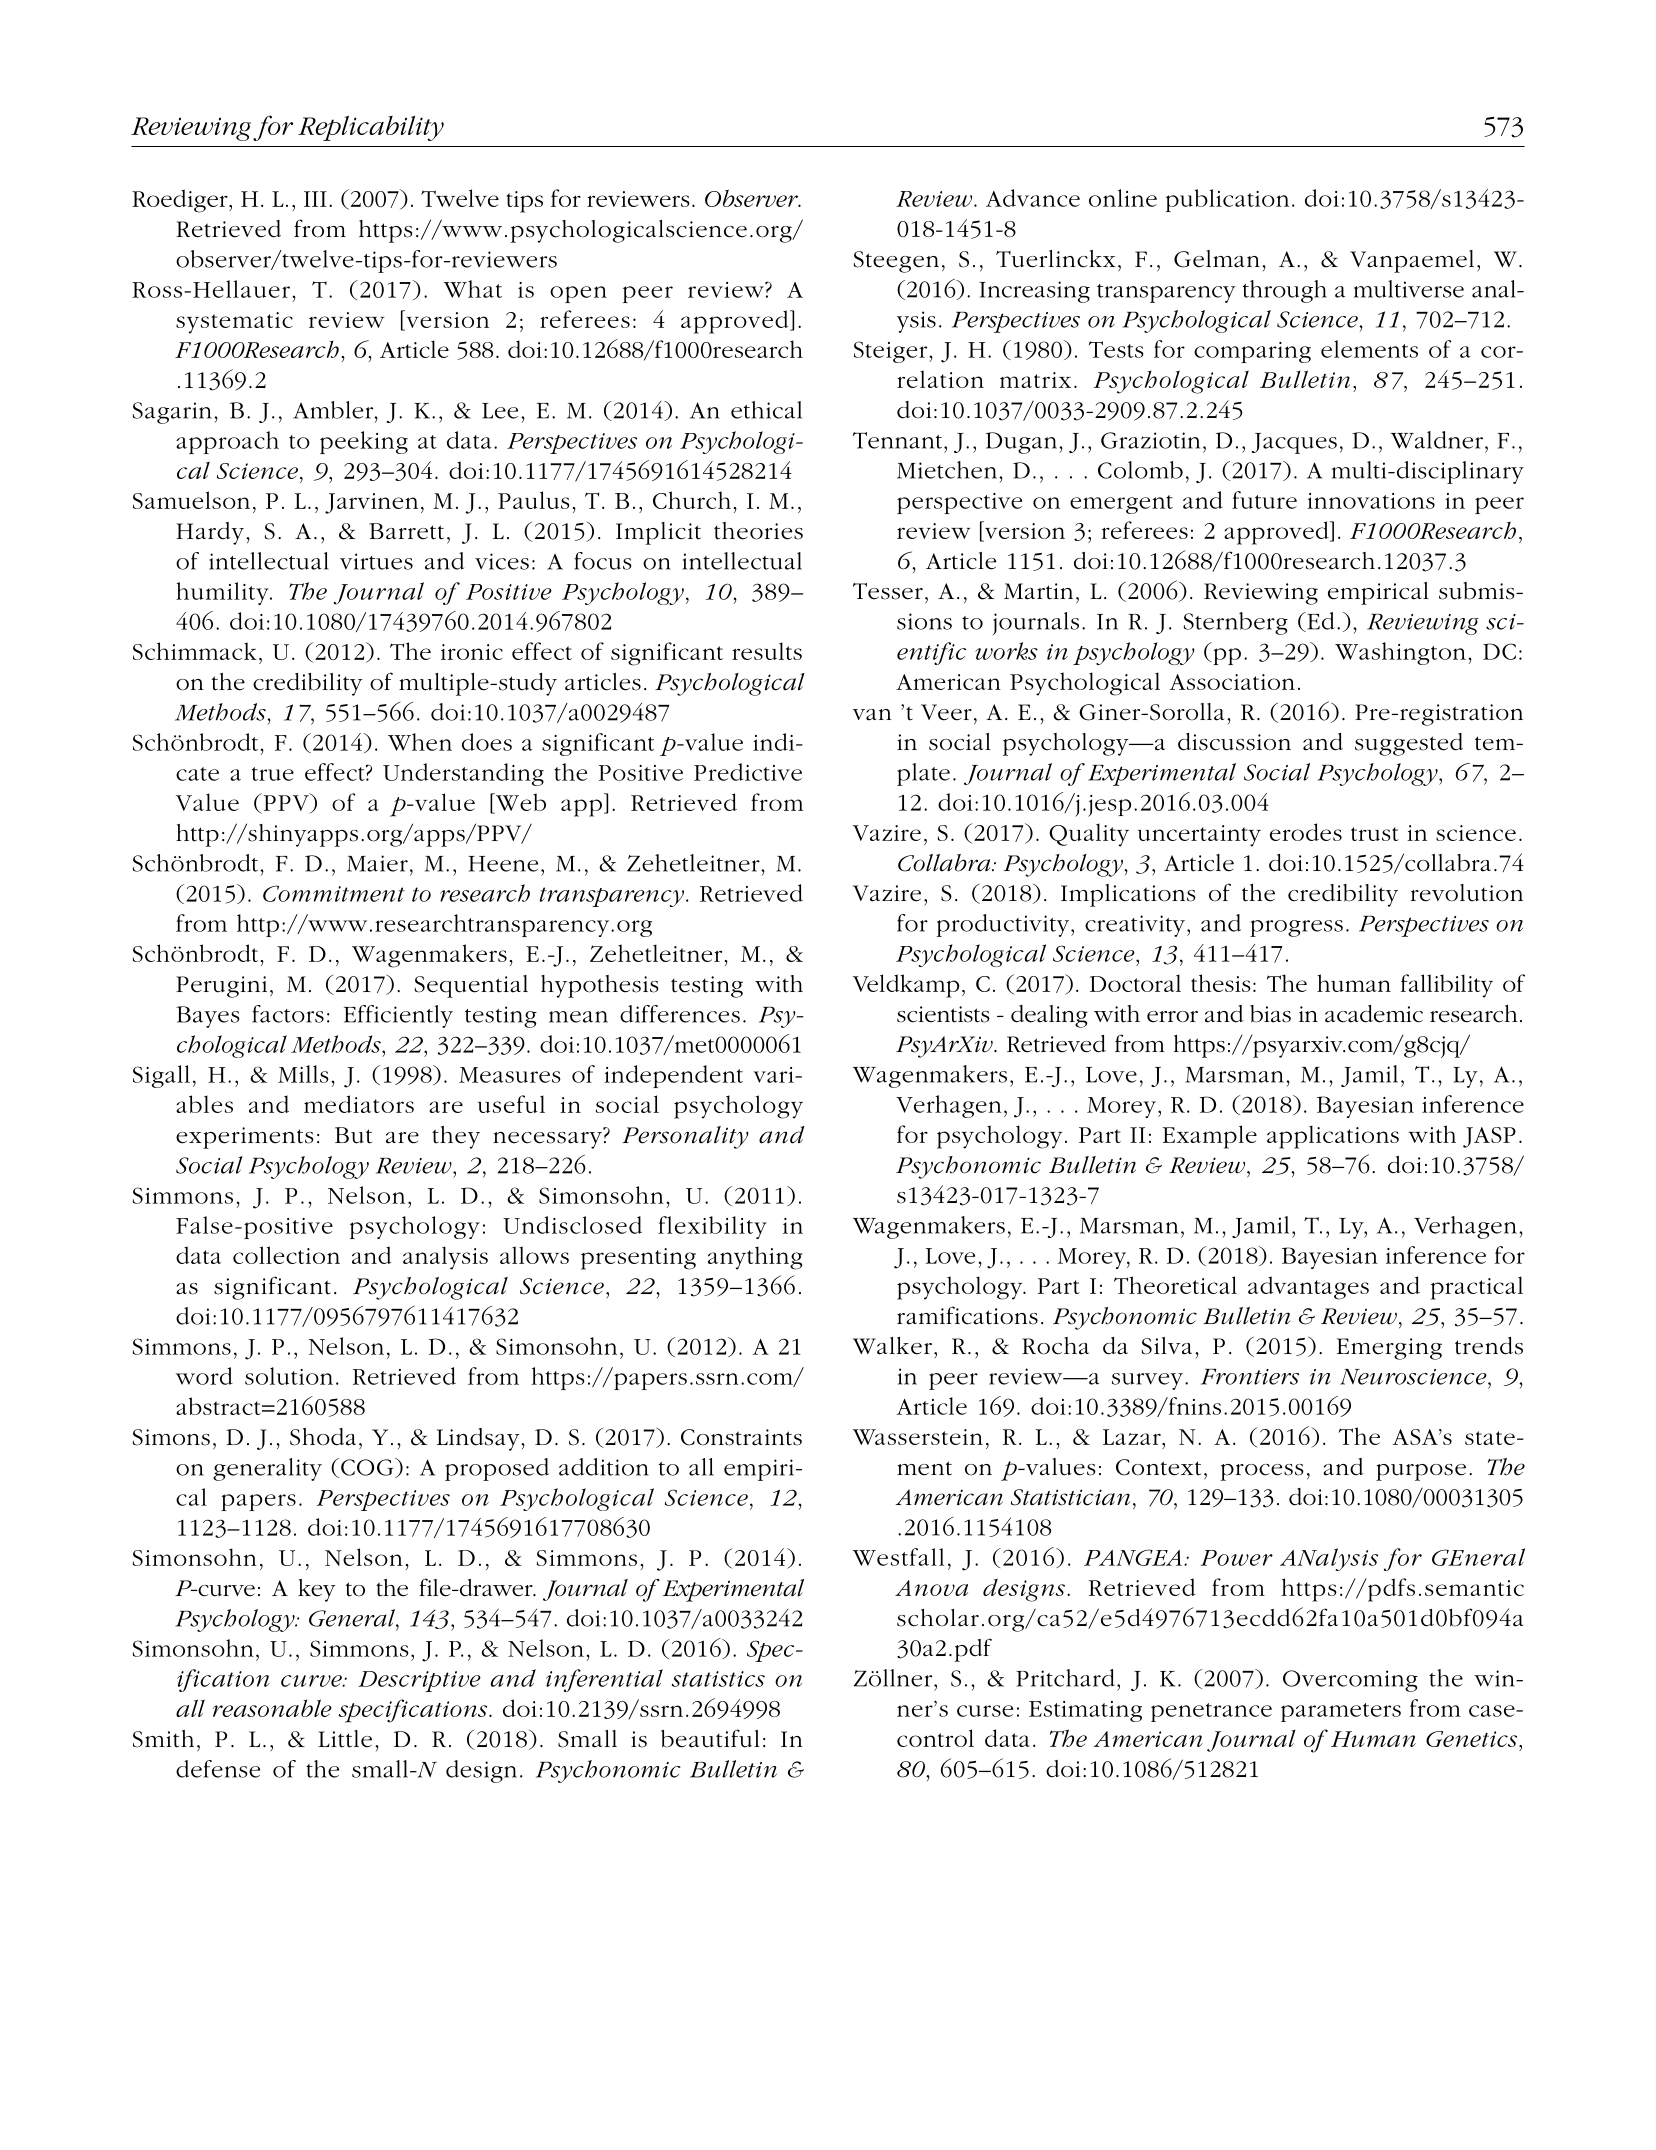 This screenshot has width=1656, height=2150. What do you see at coordinates (1374, 1014) in the screenshot?
I see `academic` at bounding box center [1374, 1014].
